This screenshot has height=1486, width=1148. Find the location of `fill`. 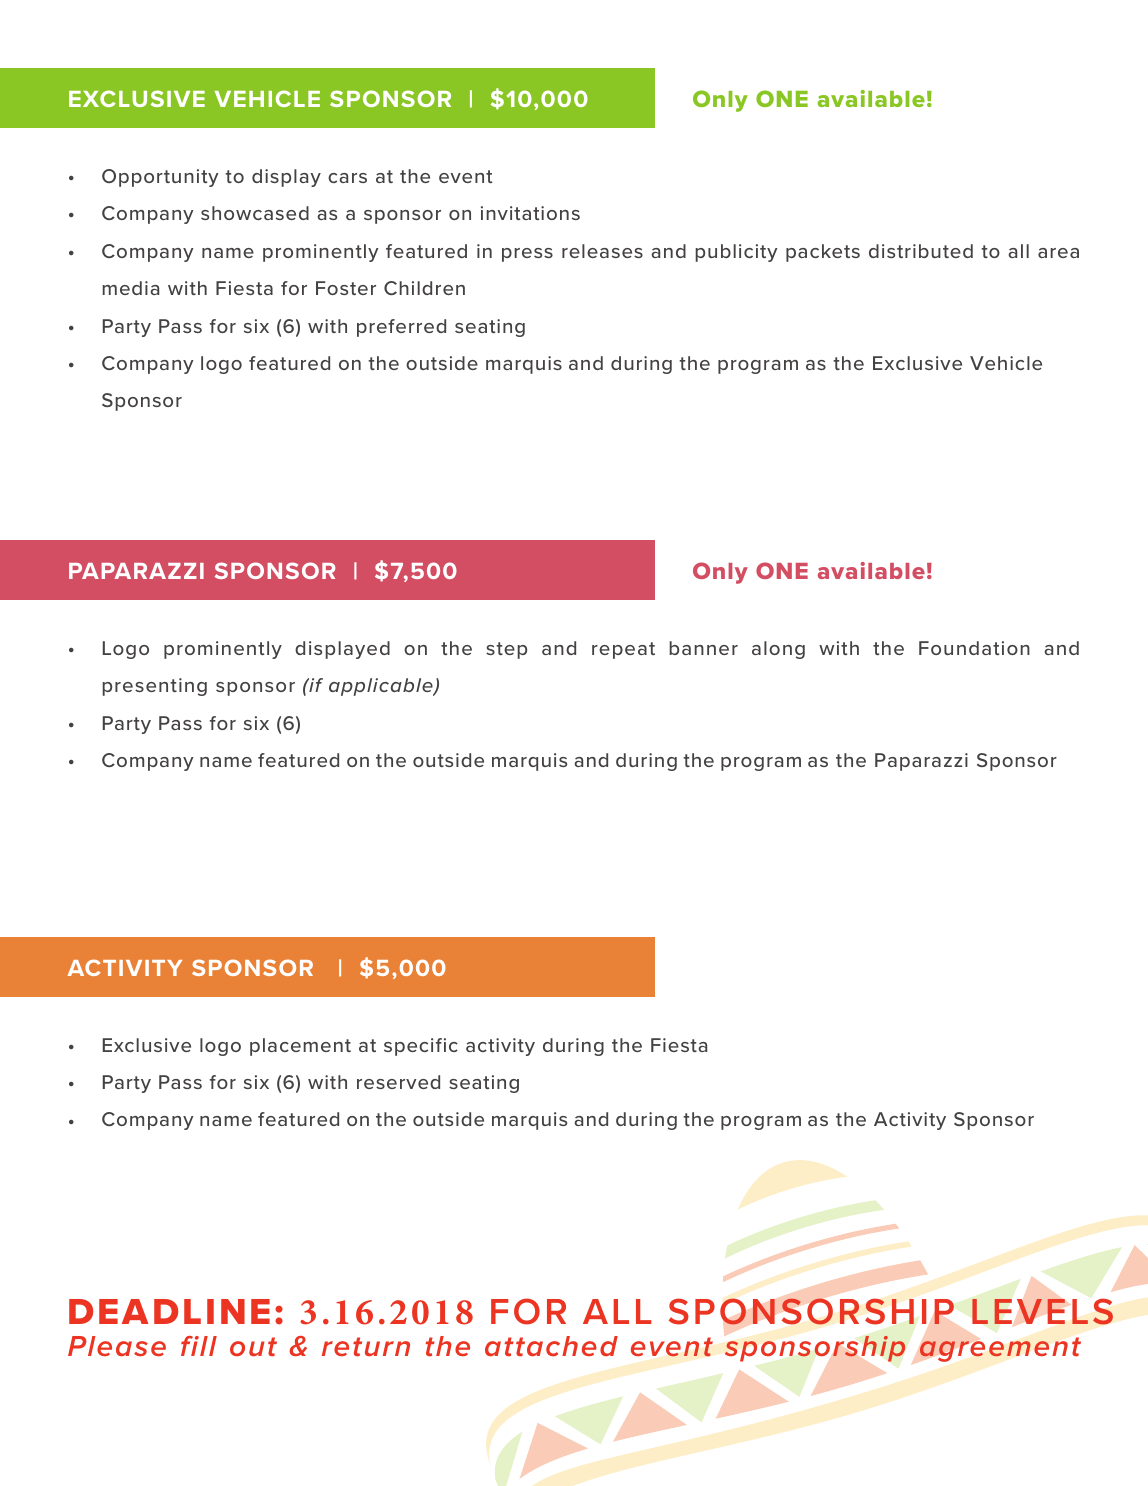

fill is located at coordinates (199, 1346).
